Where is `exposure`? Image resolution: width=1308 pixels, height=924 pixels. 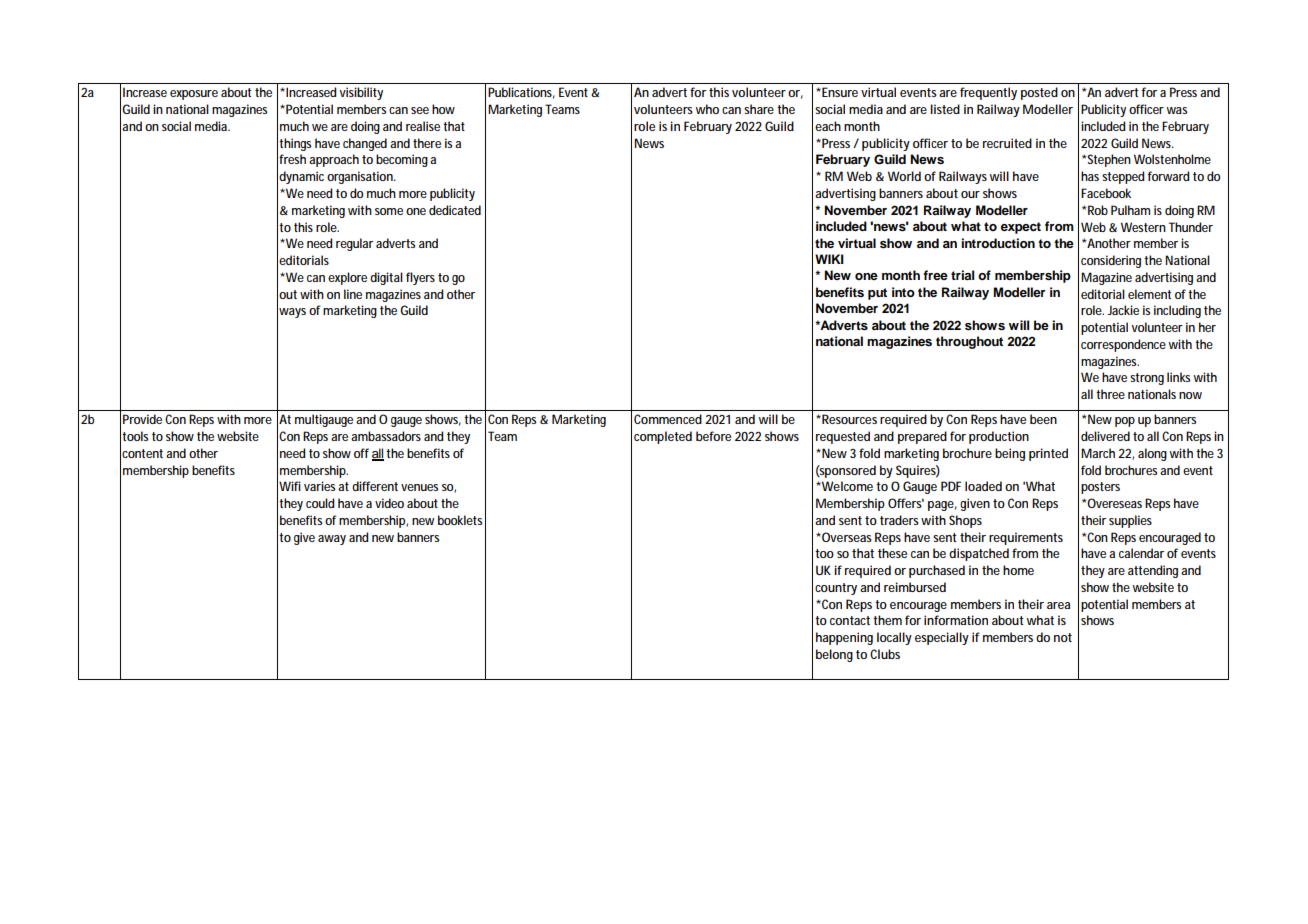 exposure is located at coordinates (194, 95).
